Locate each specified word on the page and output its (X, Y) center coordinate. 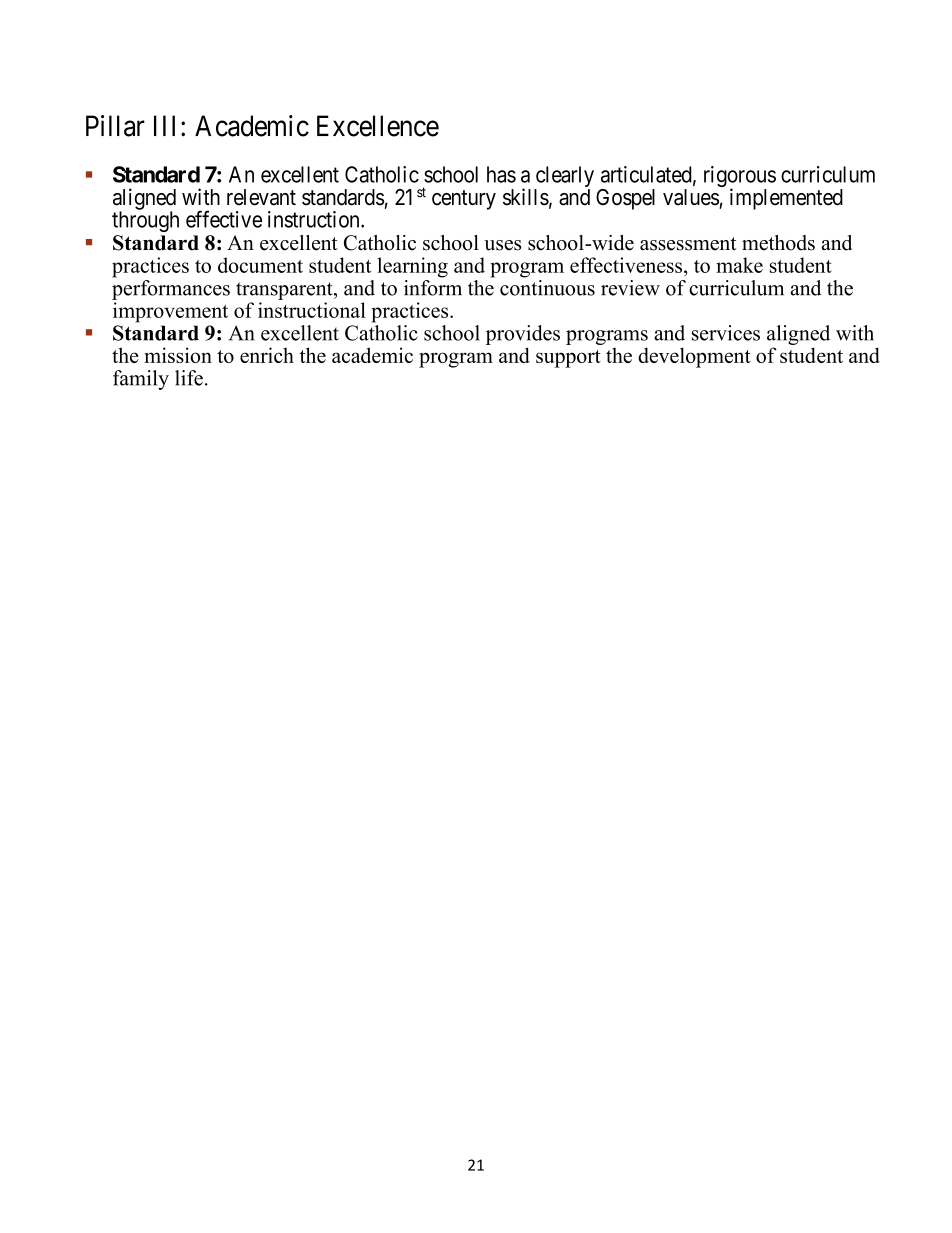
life (189, 378)
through (145, 221)
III (168, 125)
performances (171, 288)
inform (433, 286)
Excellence (378, 126)
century (464, 200)
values (691, 197)
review (630, 288)
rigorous (740, 178)
